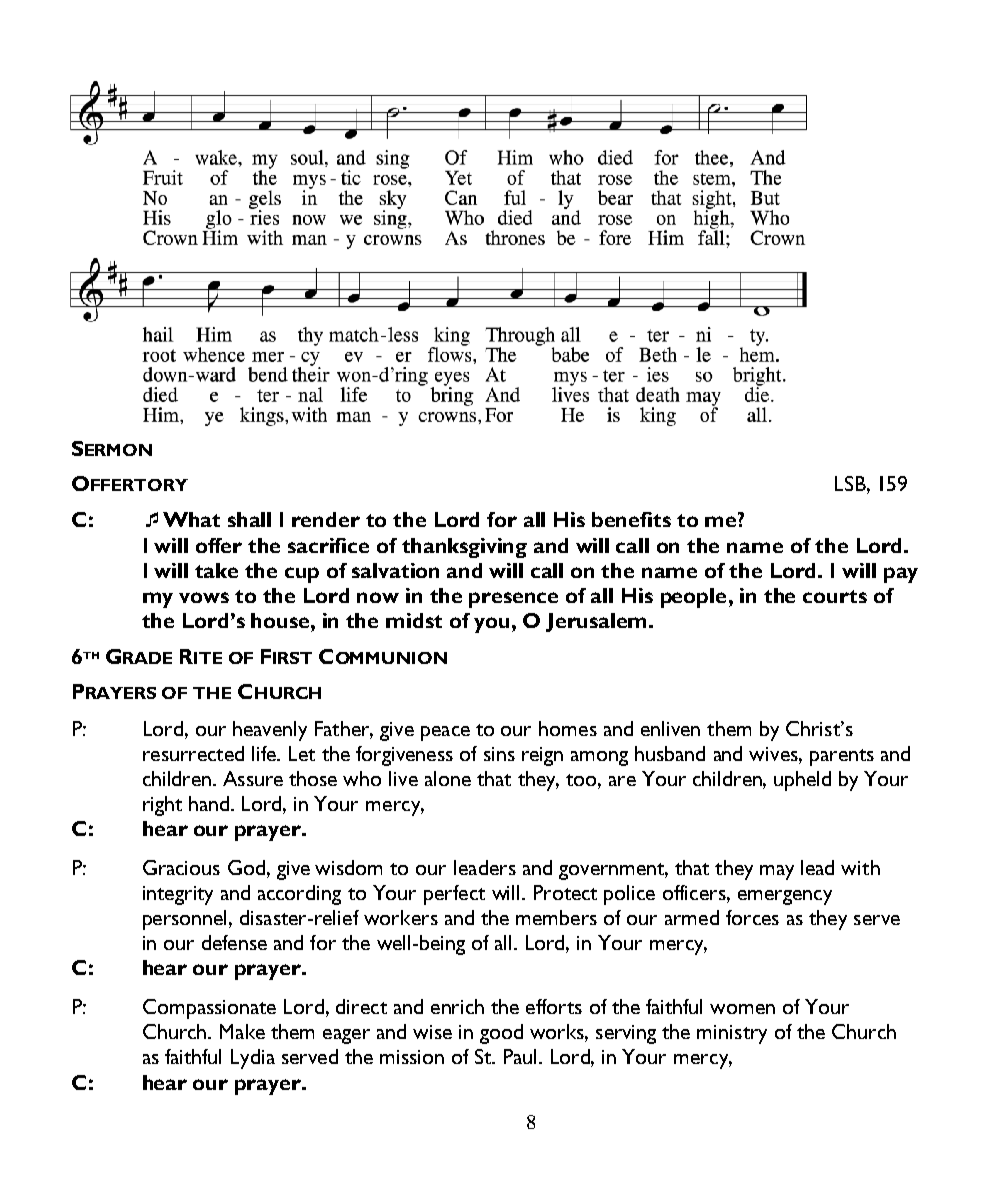 The height and width of the page is (1204, 991). I want to click on benefits, so click(631, 519).
